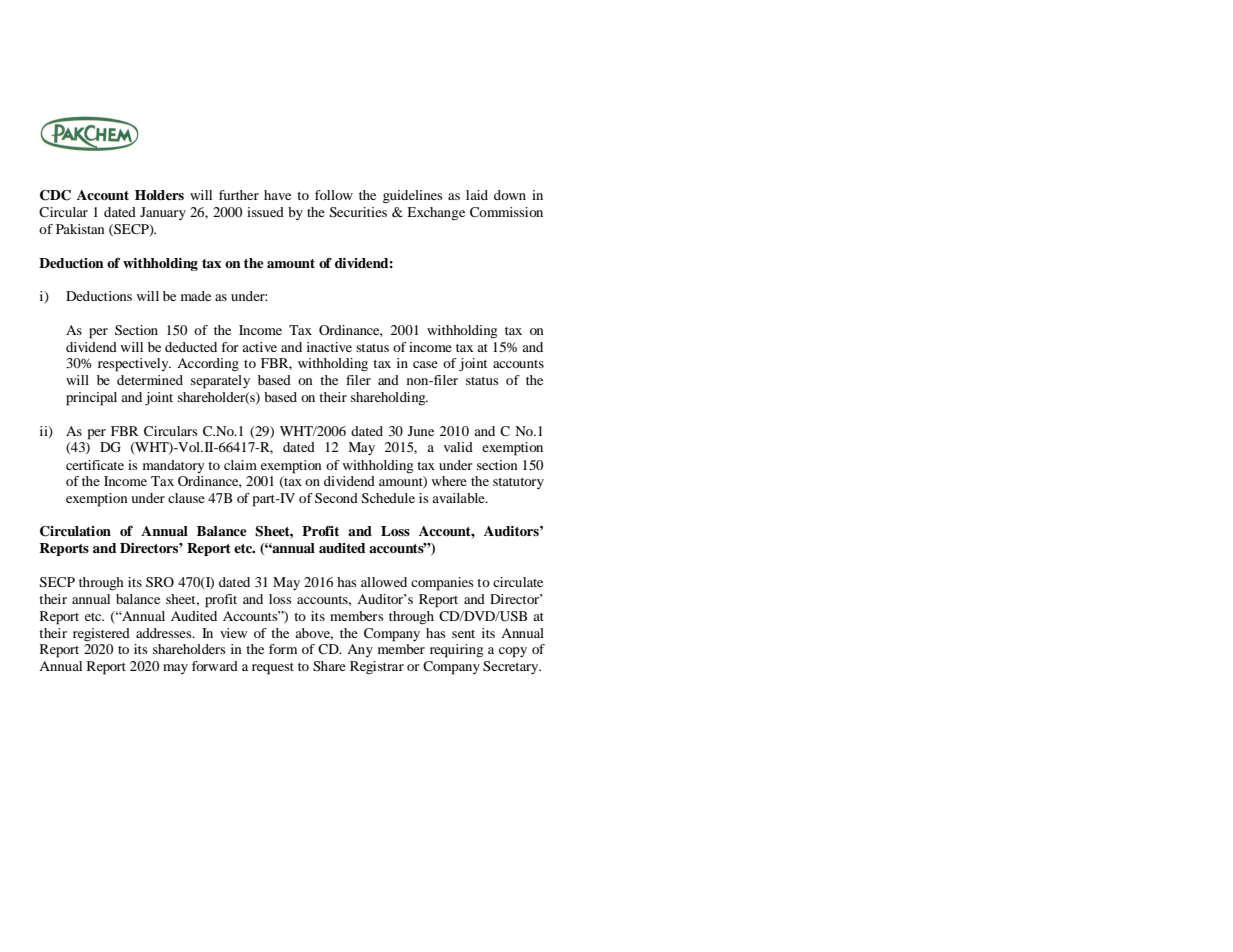 The image size is (1233, 952). I want to click on According, so click(208, 365).
